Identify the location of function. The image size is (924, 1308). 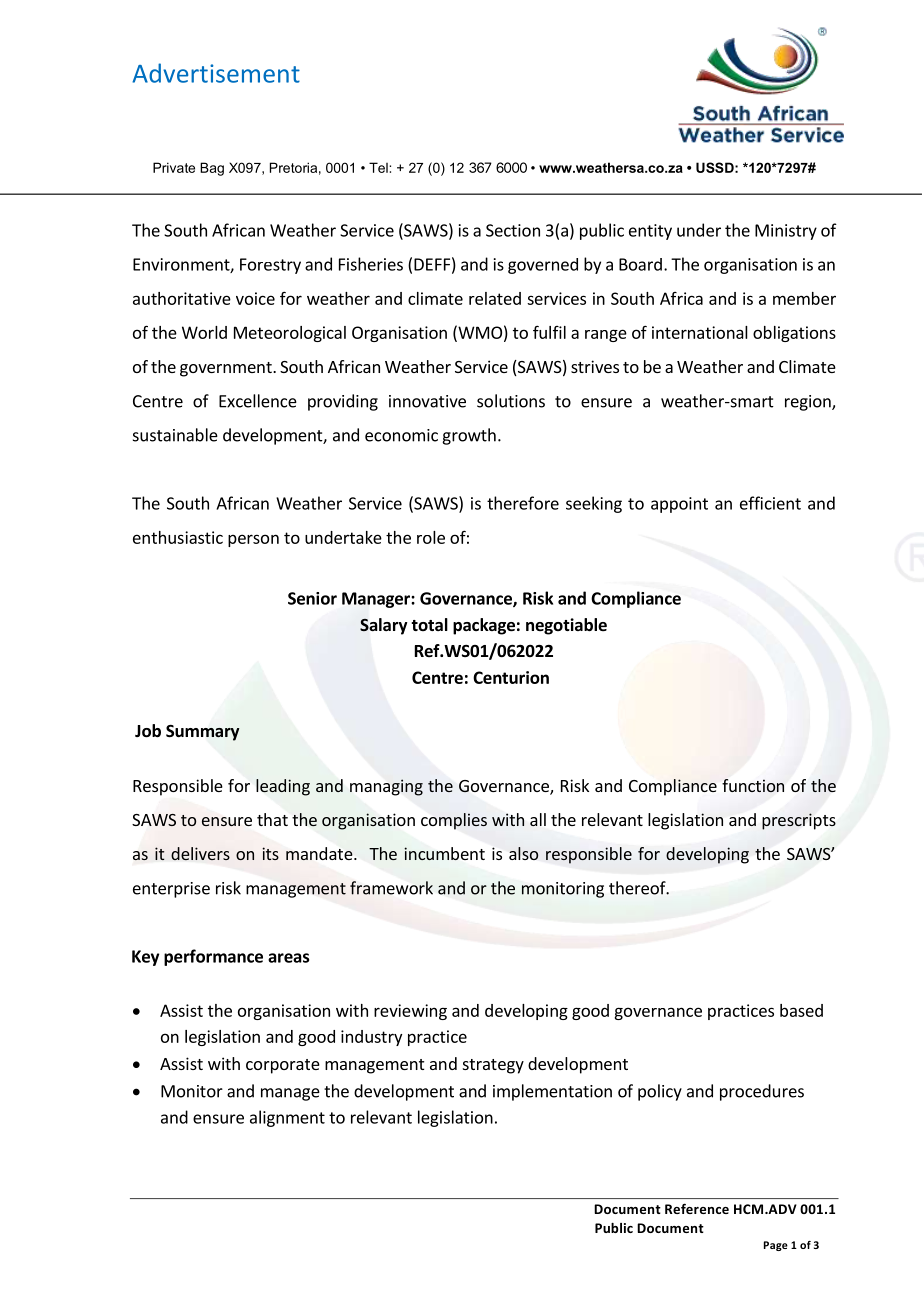
(753, 785).
